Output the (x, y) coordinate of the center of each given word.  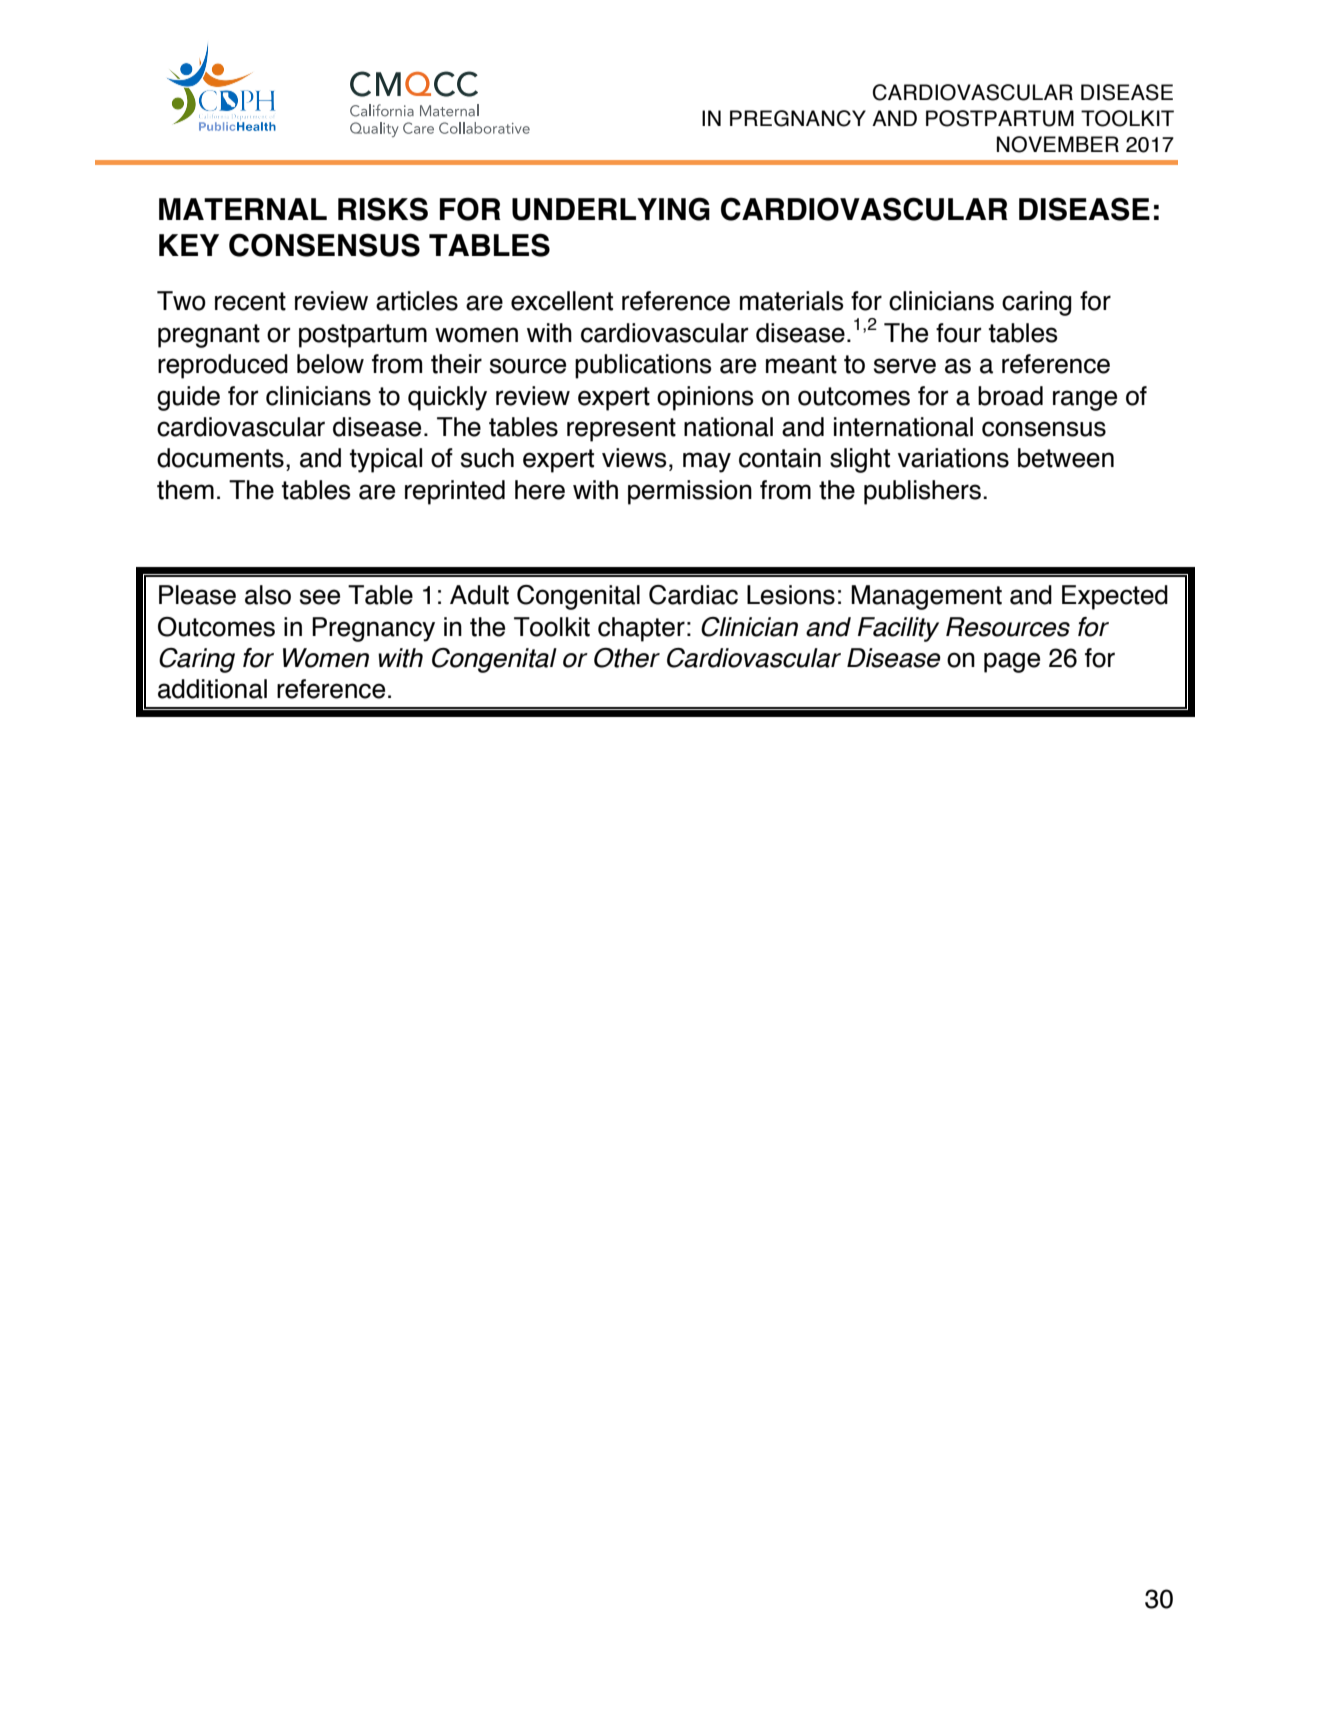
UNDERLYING (611, 209)
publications (643, 366)
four (958, 333)
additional (212, 689)
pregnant (209, 336)
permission (690, 492)
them (185, 490)
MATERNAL (243, 209)
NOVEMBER (1058, 144)
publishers (922, 492)
